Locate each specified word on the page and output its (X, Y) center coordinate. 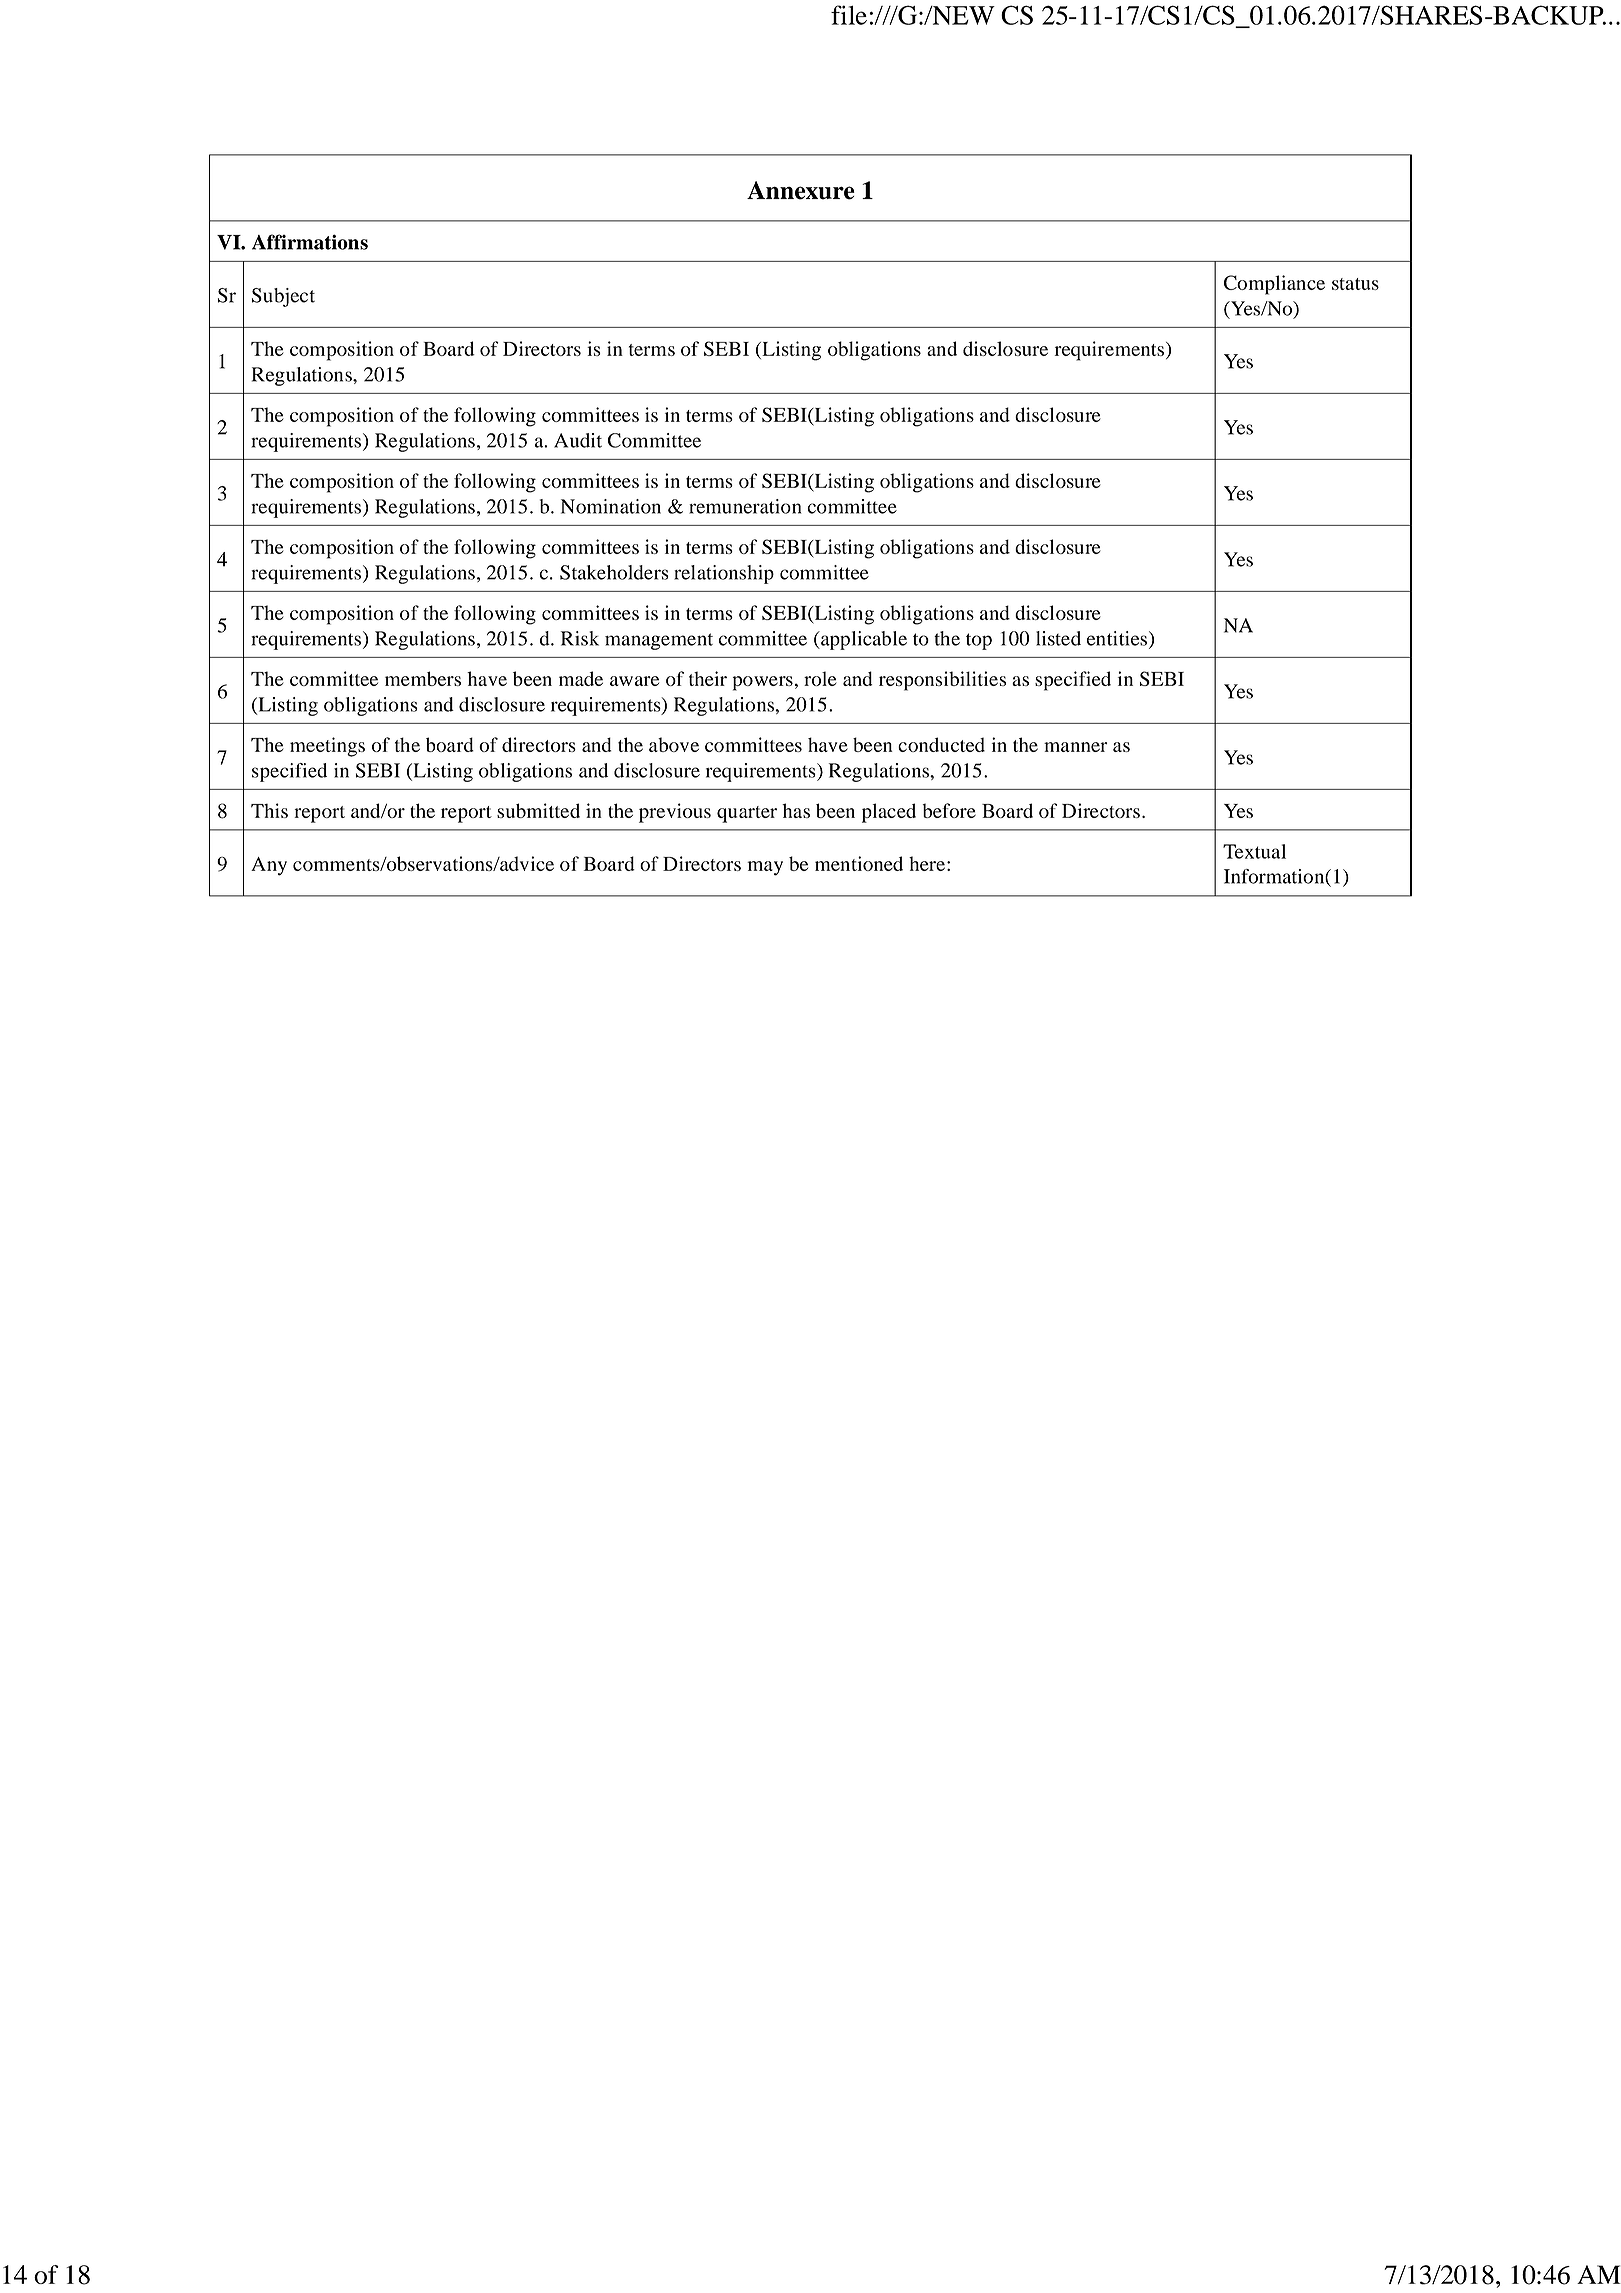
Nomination (611, 506)
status (1355, 284)
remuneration (745, 506)
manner (1075, 747)
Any (269, 866)
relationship (724, 574)
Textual (1254, 851)
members (423, 678)
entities (1117, 638)
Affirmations (310, 242)
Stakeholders (614, 572)
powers (763, 683)
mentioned (859, 863)
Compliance (1274, 285)
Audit (578, 440)
